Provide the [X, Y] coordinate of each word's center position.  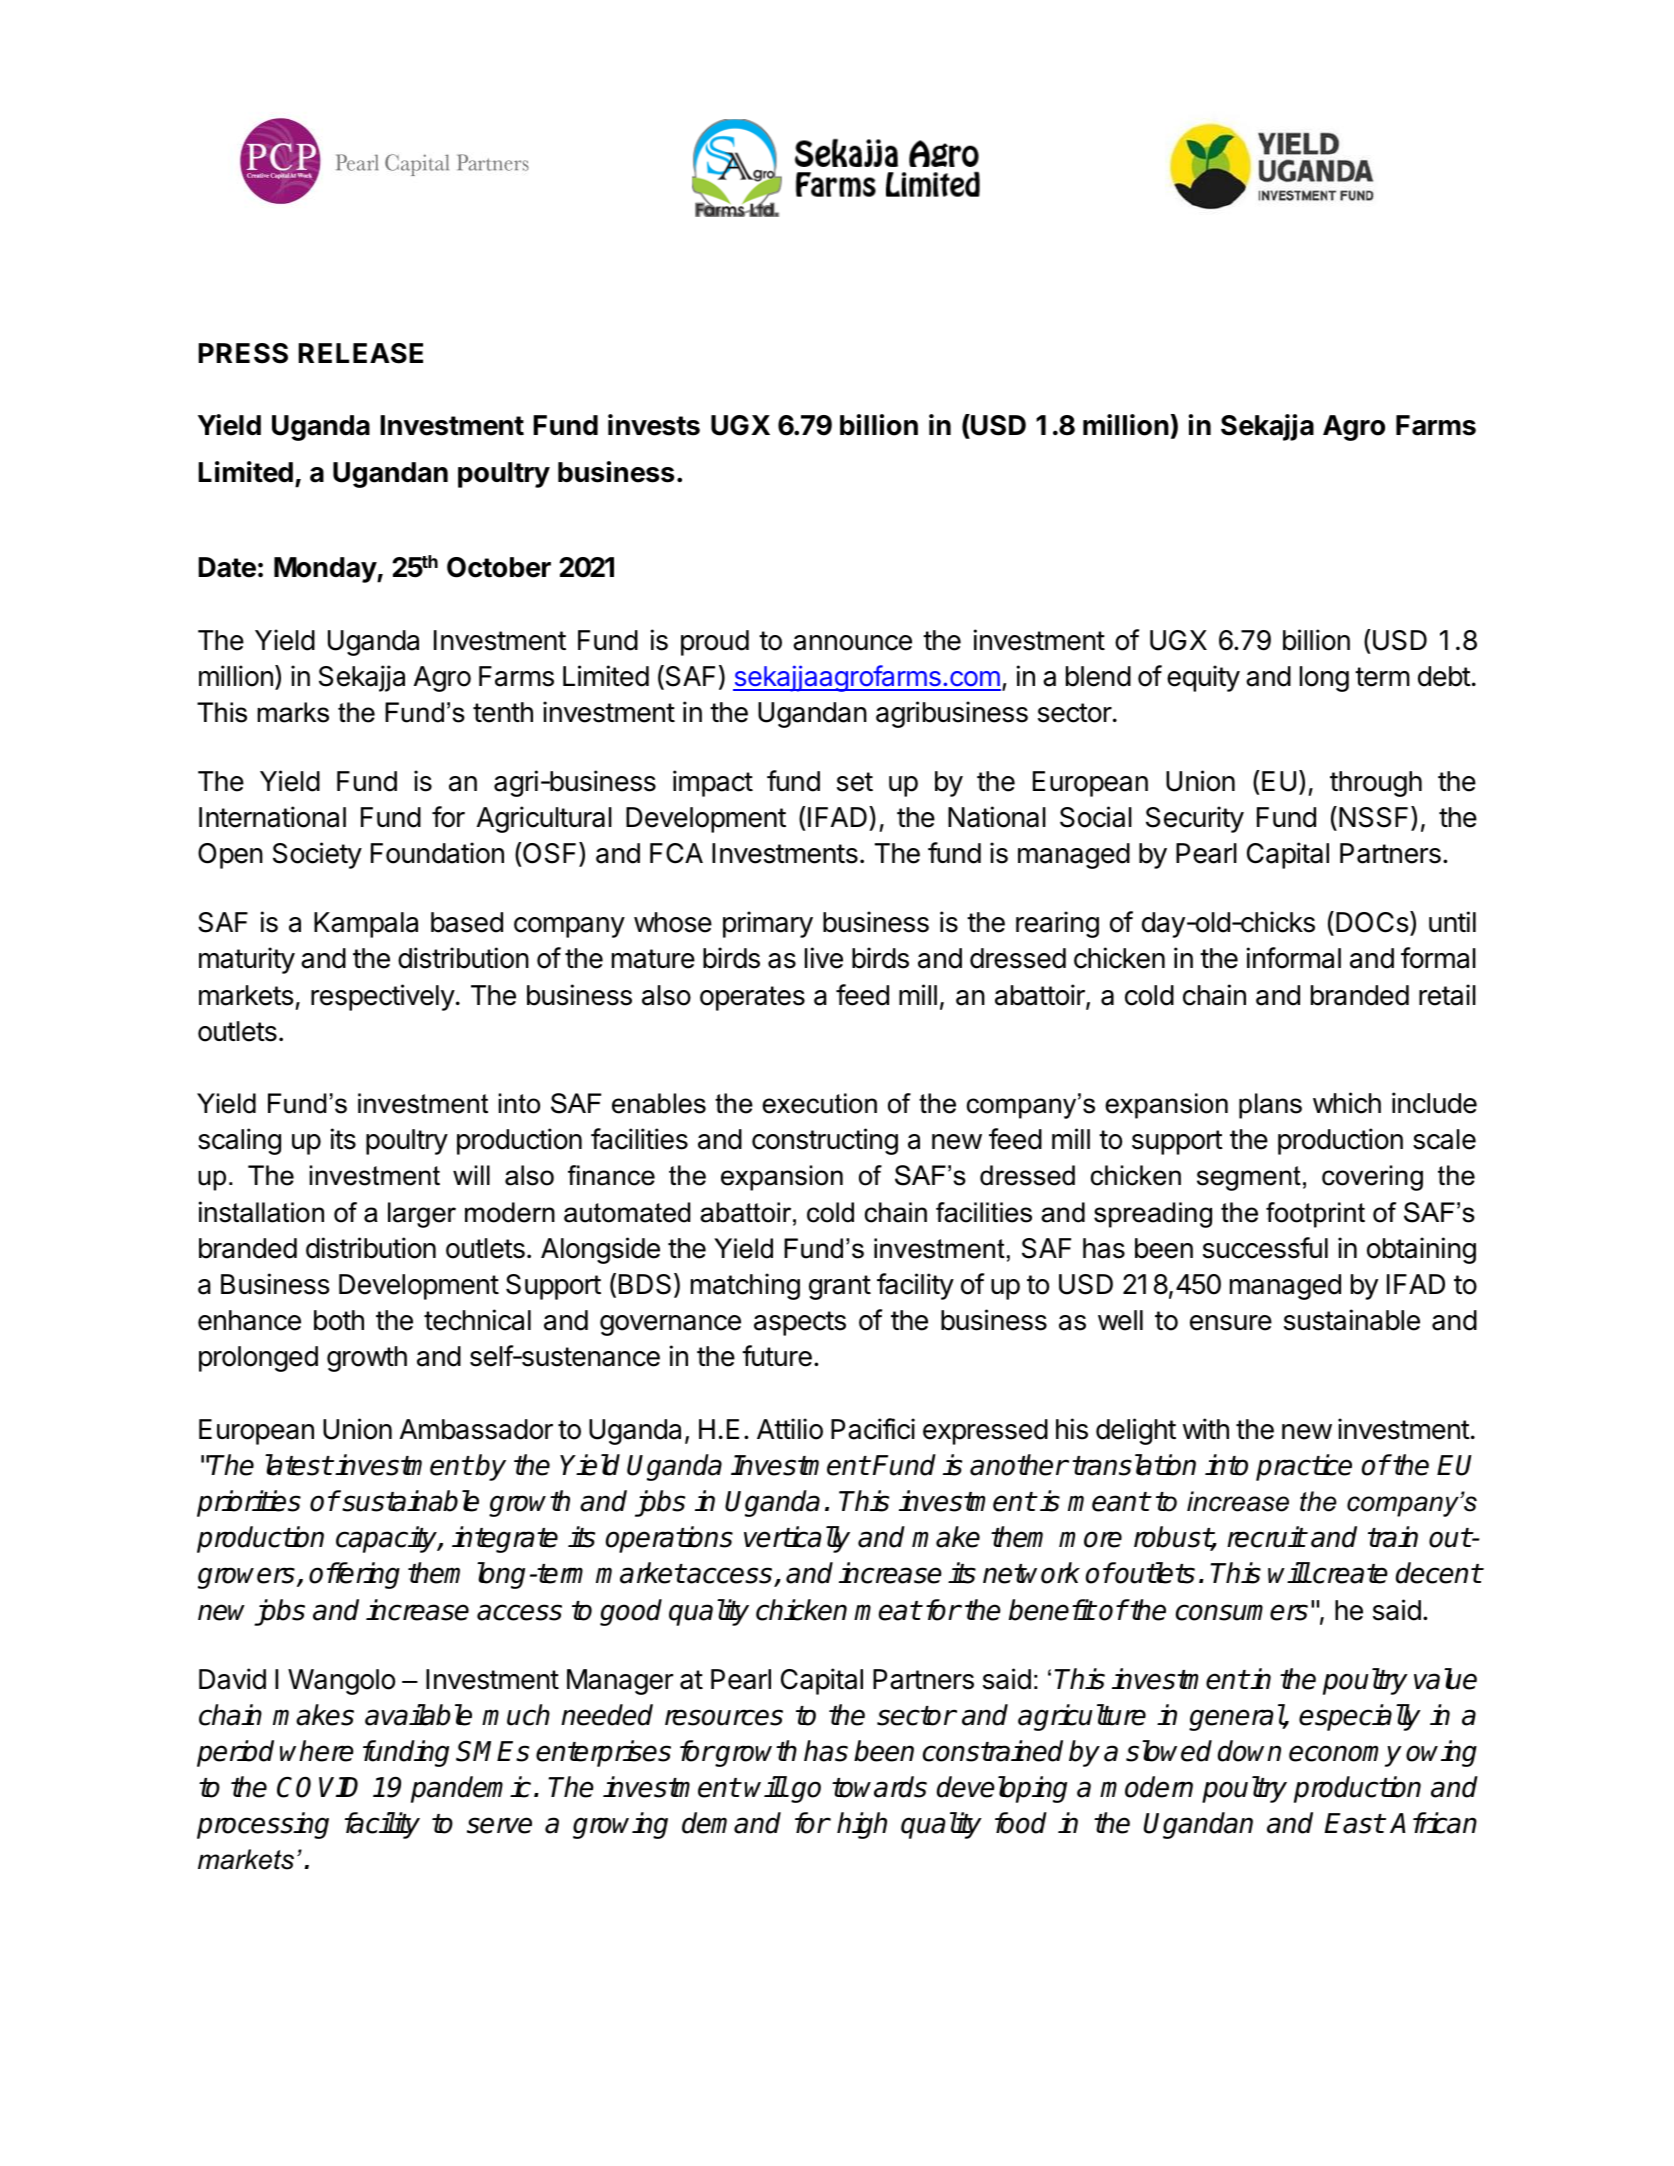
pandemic [471, 1789]
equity [1203, 678]
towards [879, 1787]
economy [1345, 1756]
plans [1270, 1106]
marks [293, 712]
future [777, 1356]
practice [1304, 1467]
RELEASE [360, 353]
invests [654, 425]
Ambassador [476, 1429]
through [1376, 784]
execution [819, 1103]
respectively [383, 997]
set [855, 782]
